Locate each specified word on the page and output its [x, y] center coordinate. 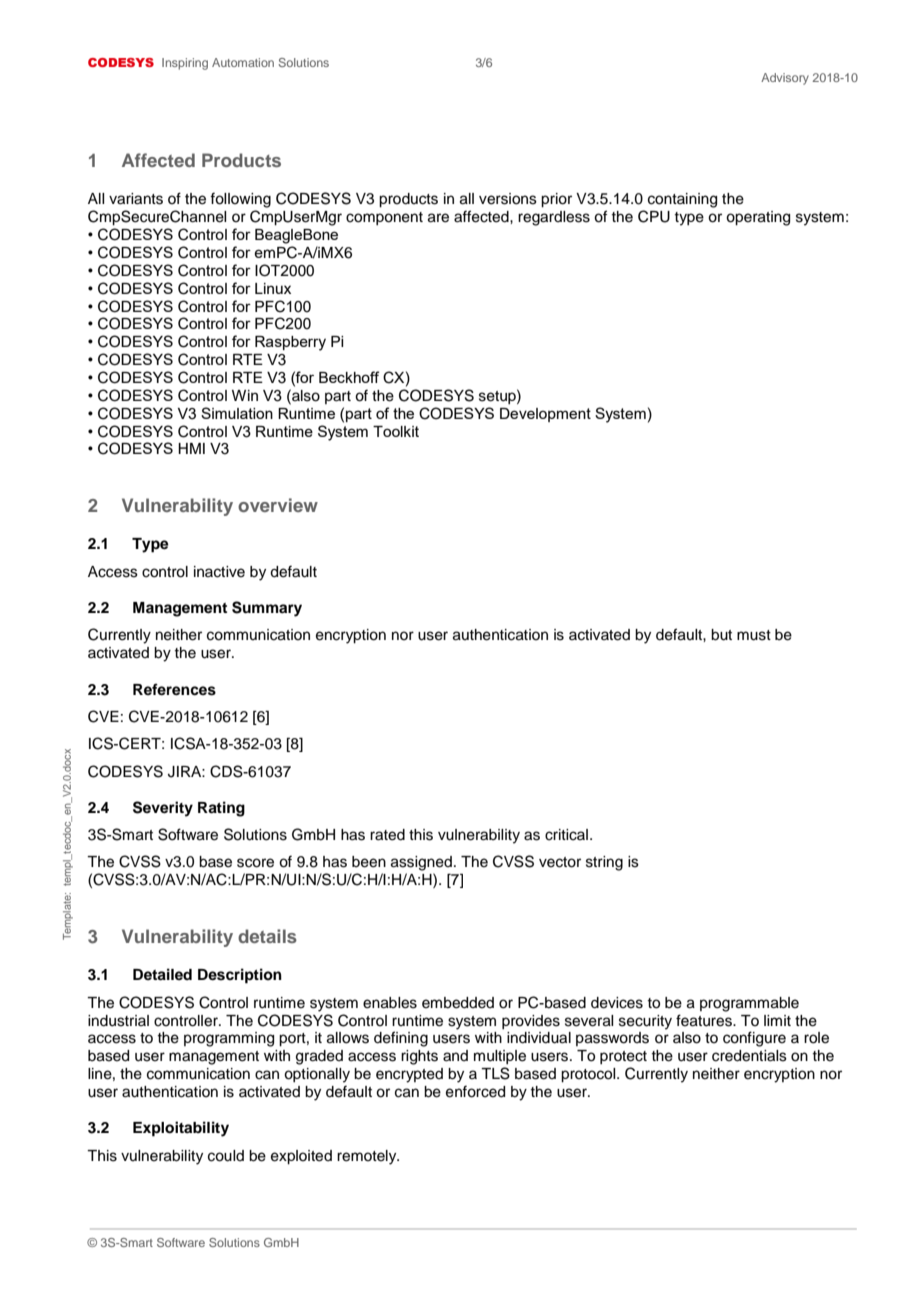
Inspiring [185, 64]
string [604, 863]
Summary [267, 609]
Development [545, 415]
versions [508, 199]
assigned [421, 863]
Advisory [785, 79]
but [721, 635]
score [255, 863]
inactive [219, 572]
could [226, 1156]
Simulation [237, 413]
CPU [654, 216]
